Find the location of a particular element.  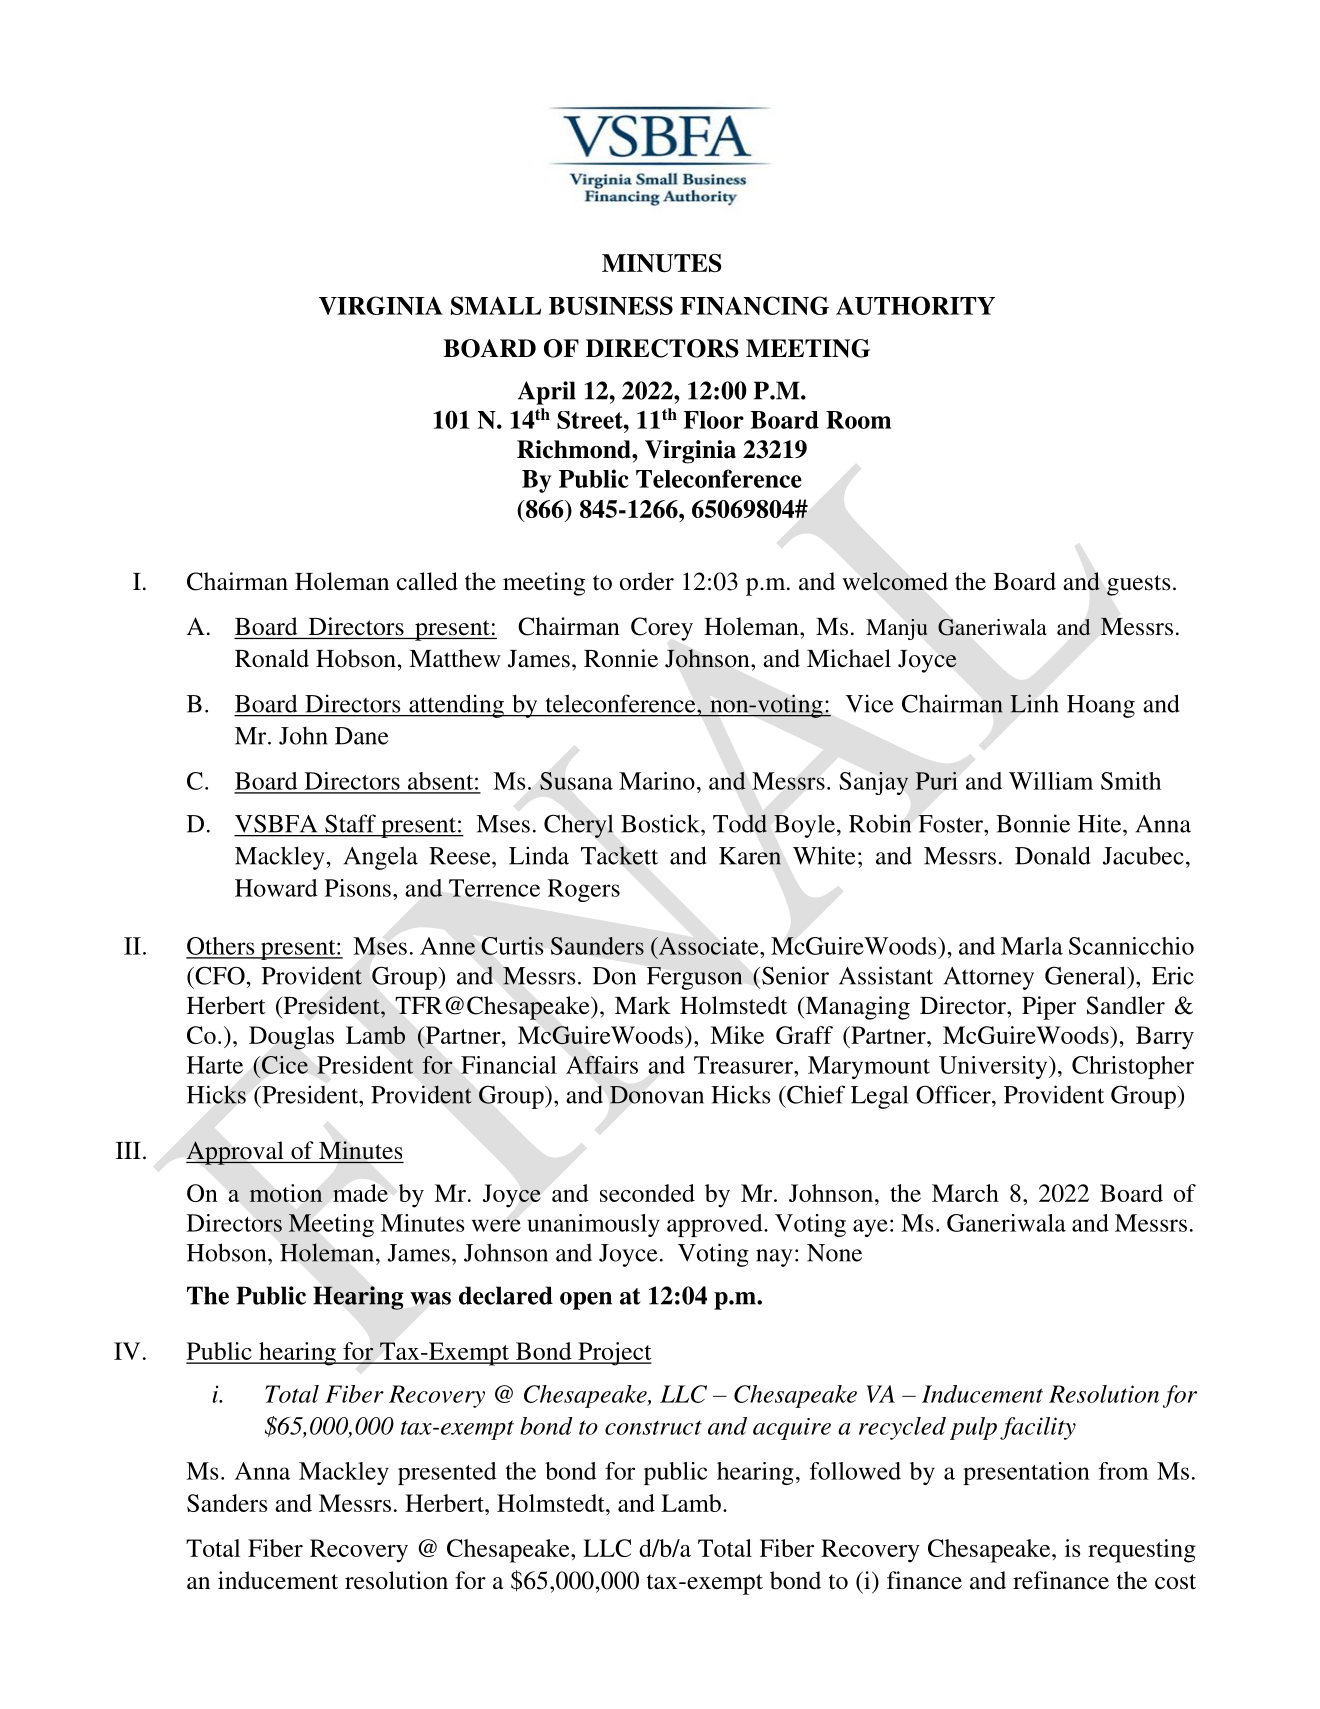

March is located at coordinates (965, 1193).
